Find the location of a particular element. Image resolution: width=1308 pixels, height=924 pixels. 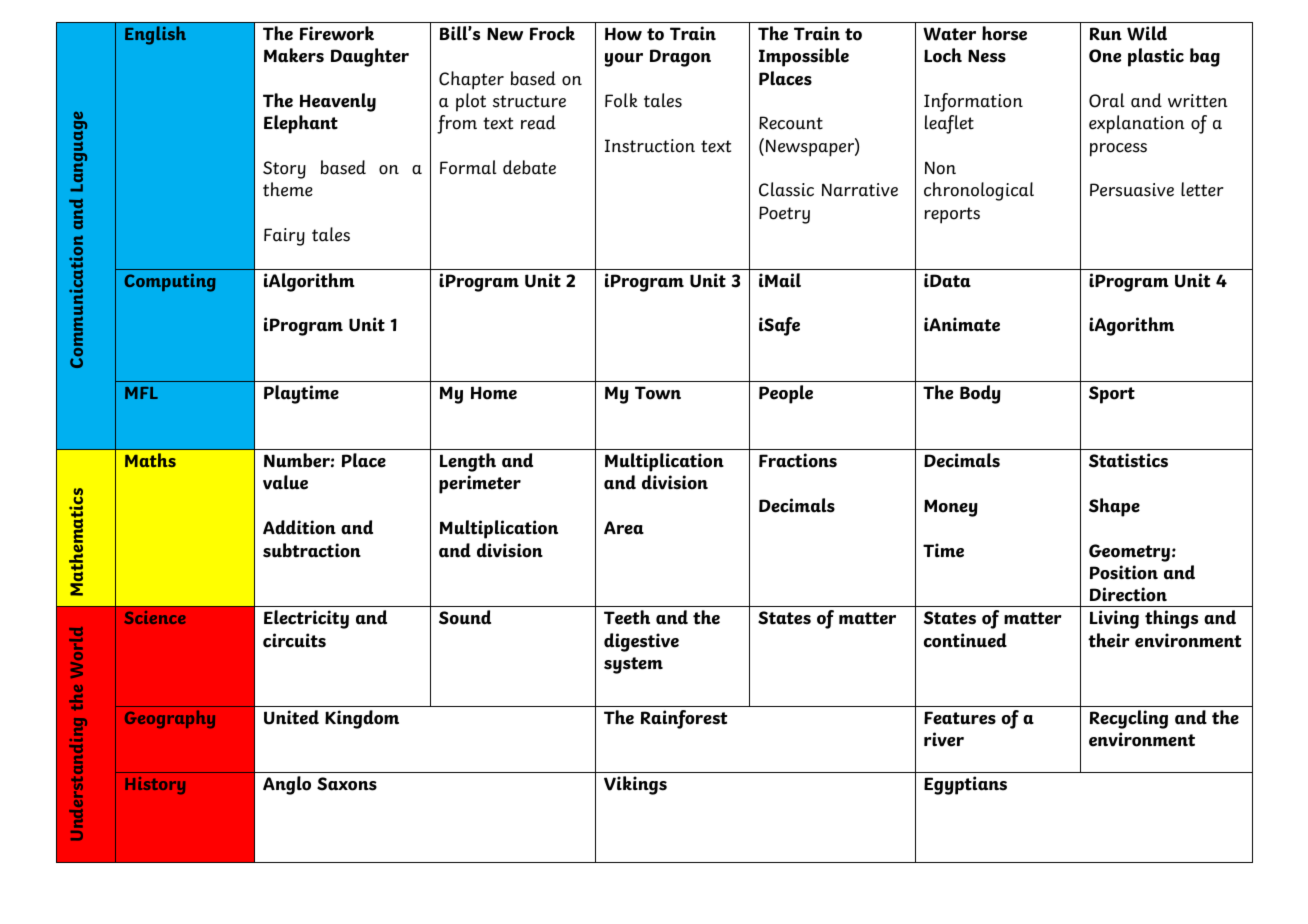

Egyptians is located at coordinates (965, 785).
